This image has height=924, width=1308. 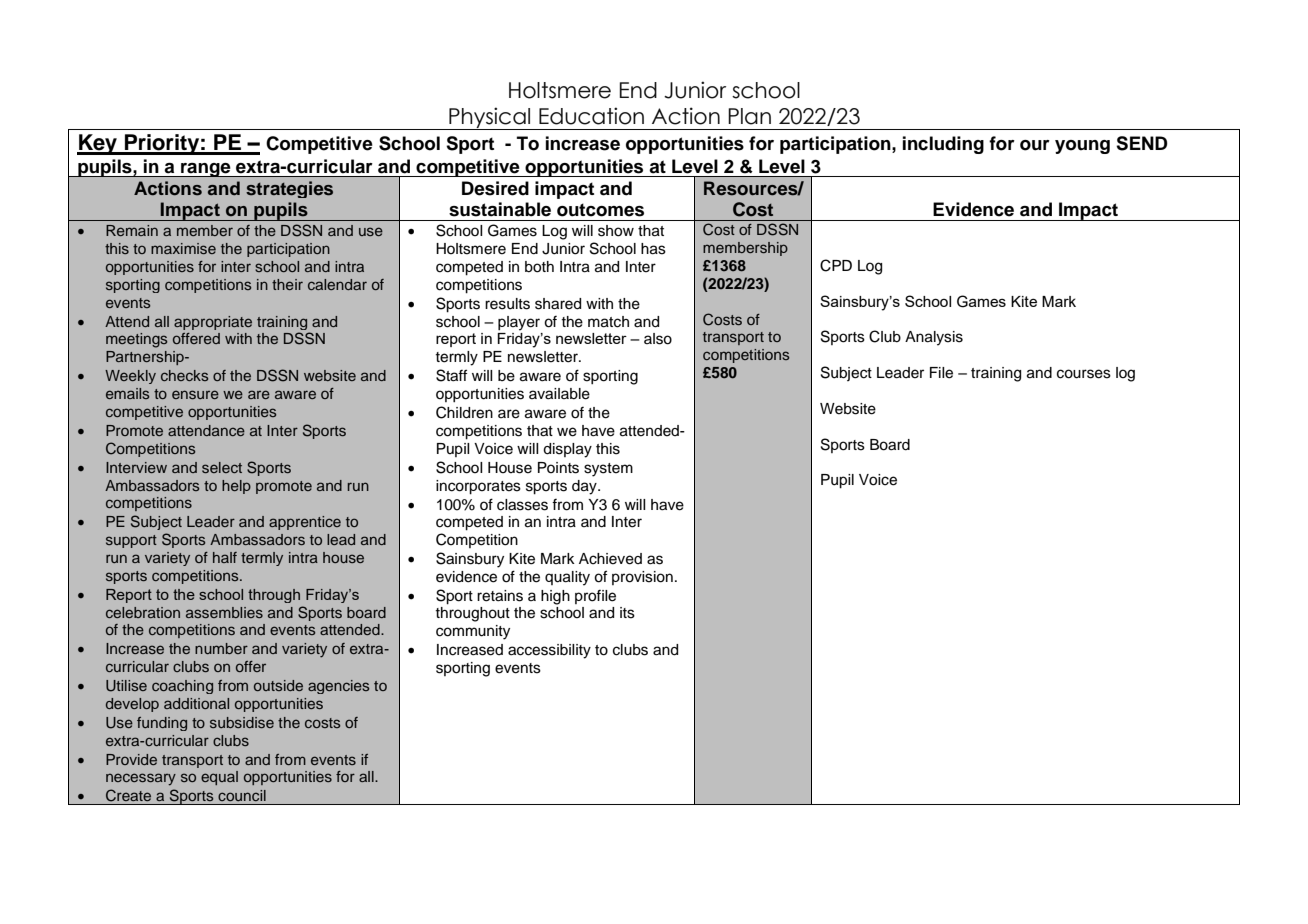 What do you see at coordinates (591, 116) in the image?
I see `Education` at bounding box center [591, 116].
